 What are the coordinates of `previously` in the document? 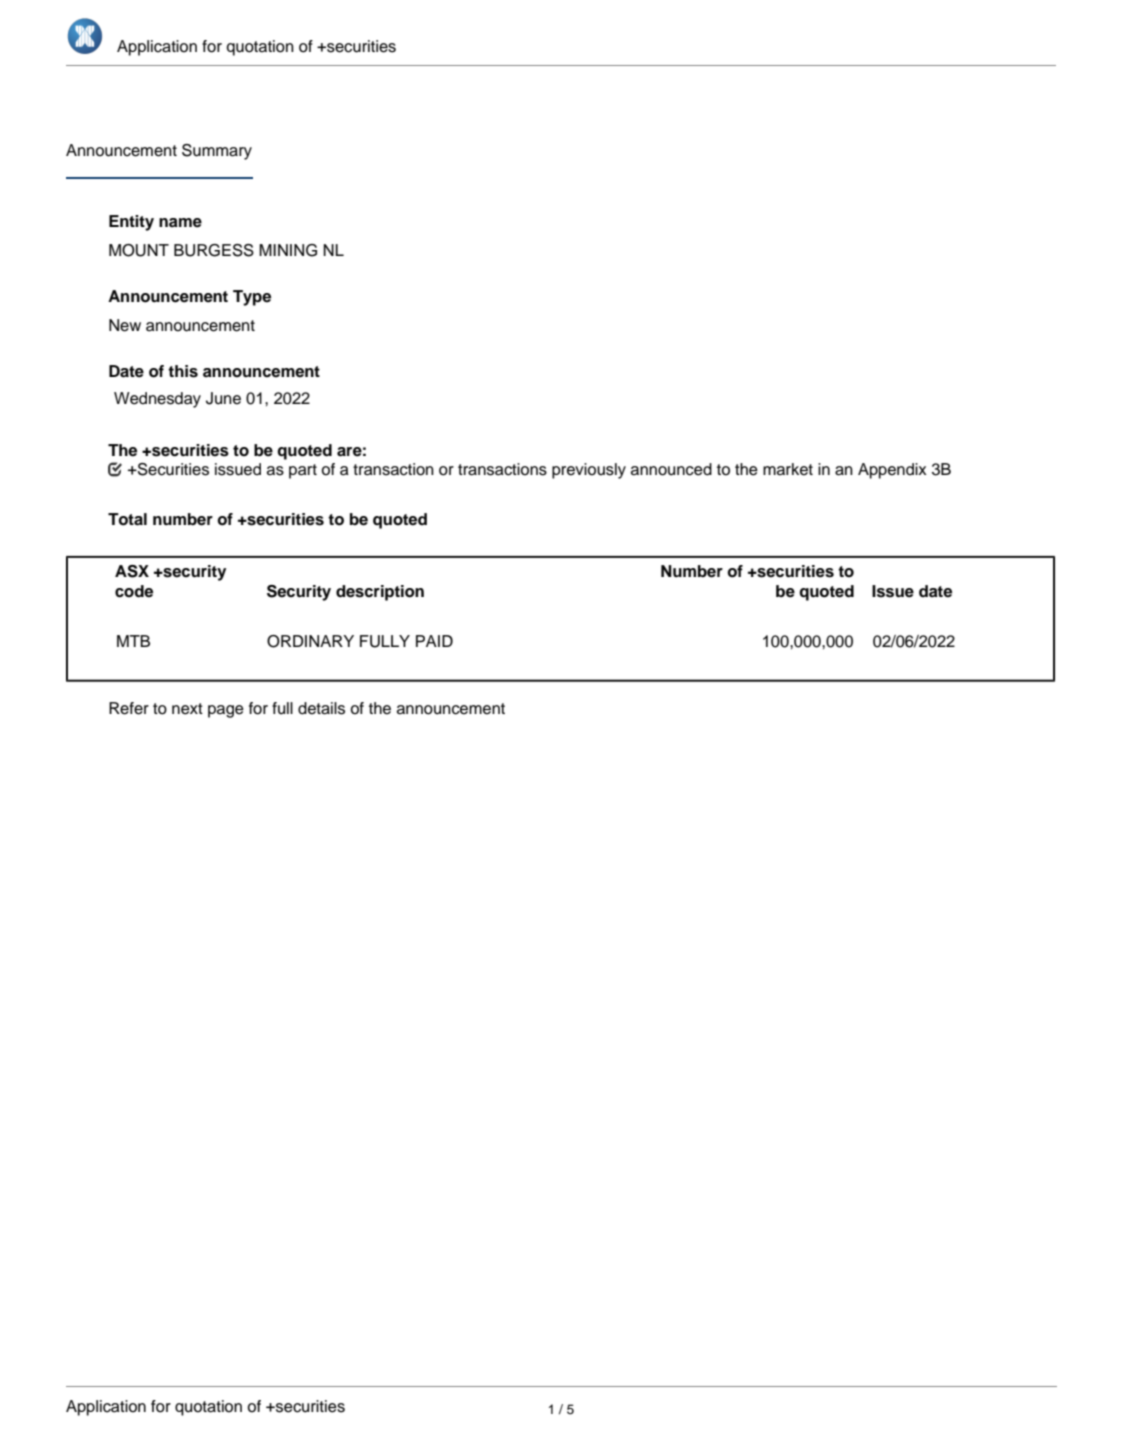 It's located at (589, 471).
